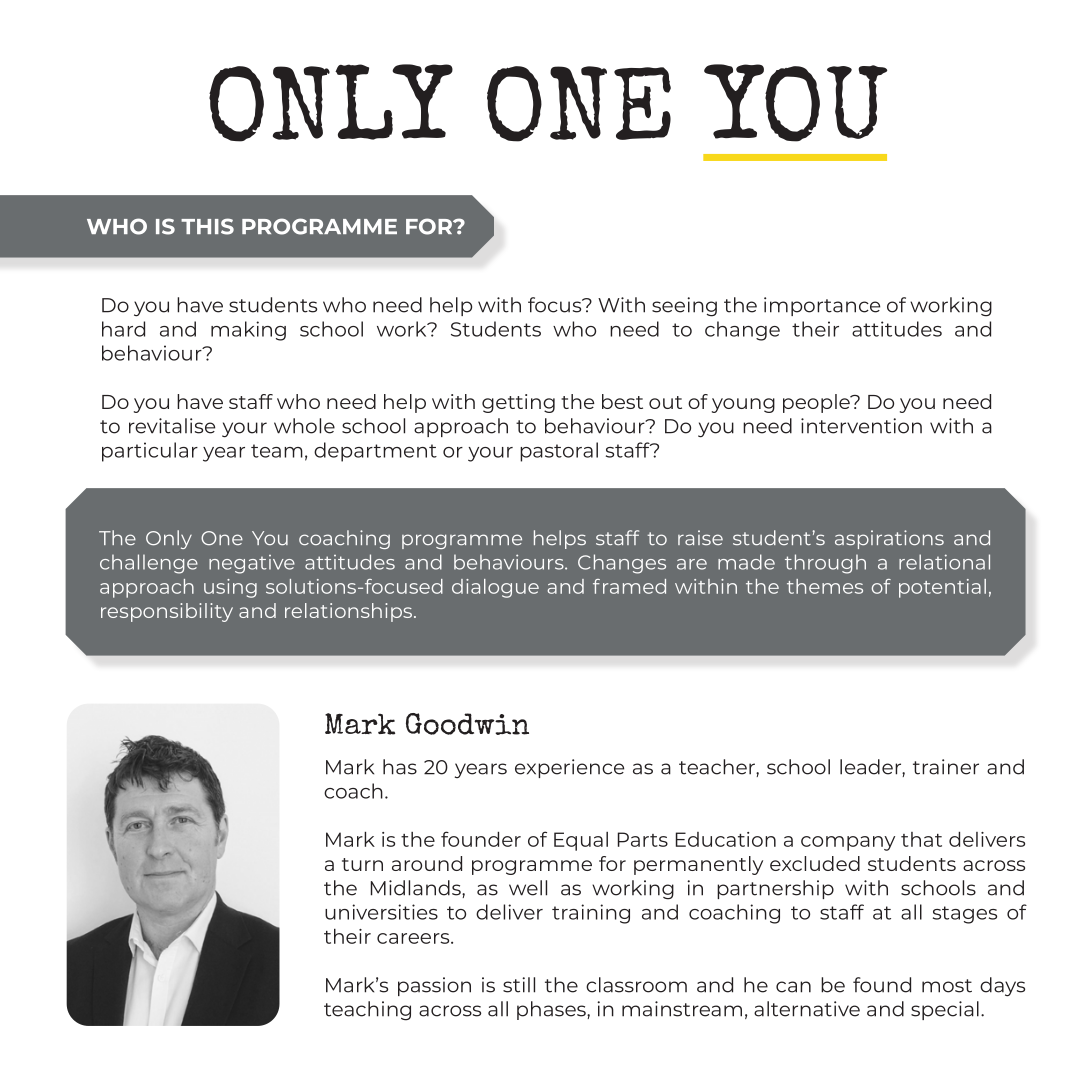 The width and height of the page is (1092, 1092). Describe the element at coordinates (822, 306) in the page. I see `importance` at that location.
